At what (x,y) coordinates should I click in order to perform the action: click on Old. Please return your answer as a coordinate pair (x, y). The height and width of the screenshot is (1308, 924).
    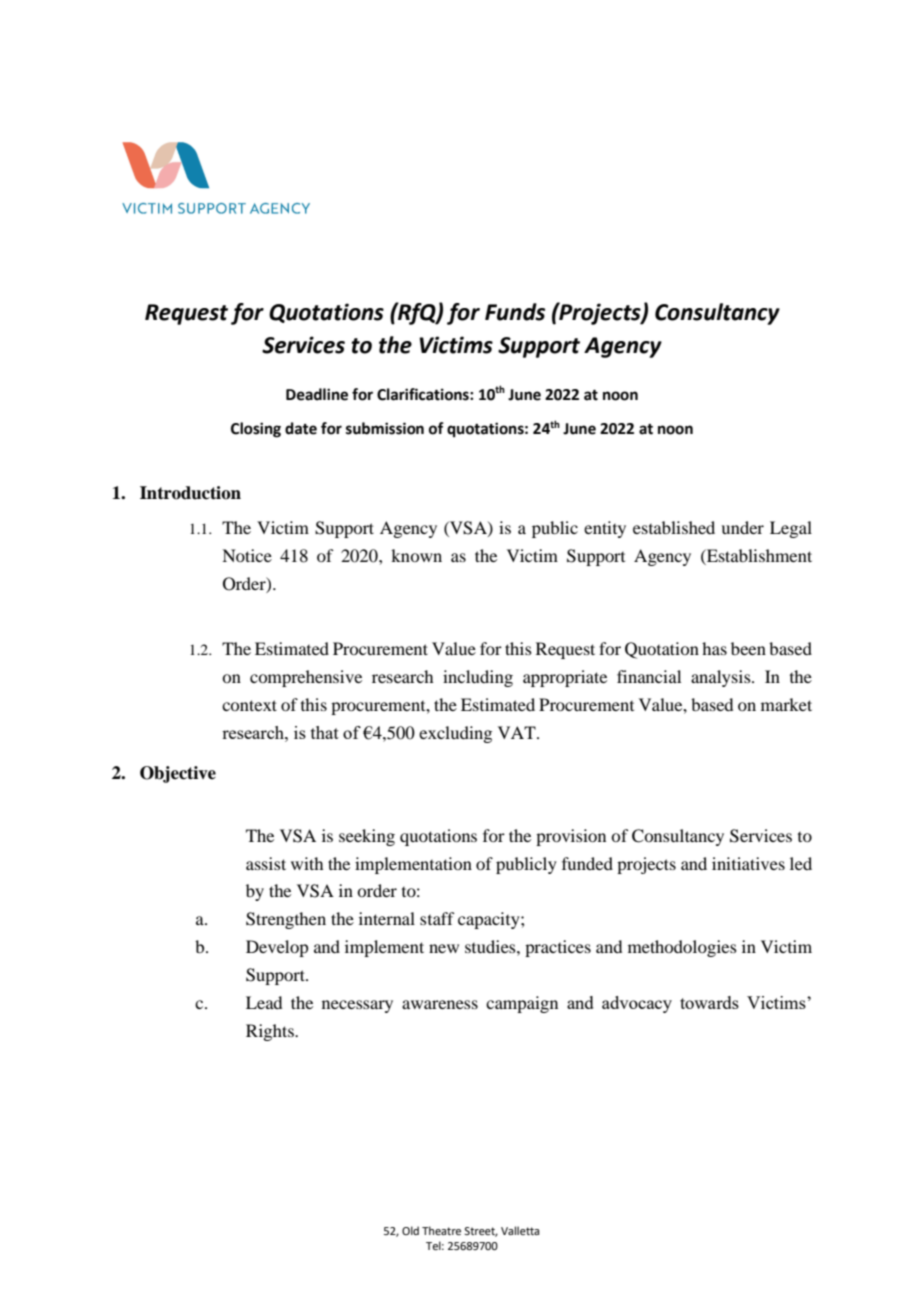
    Looking at the image, I should click on (410, 1230).
